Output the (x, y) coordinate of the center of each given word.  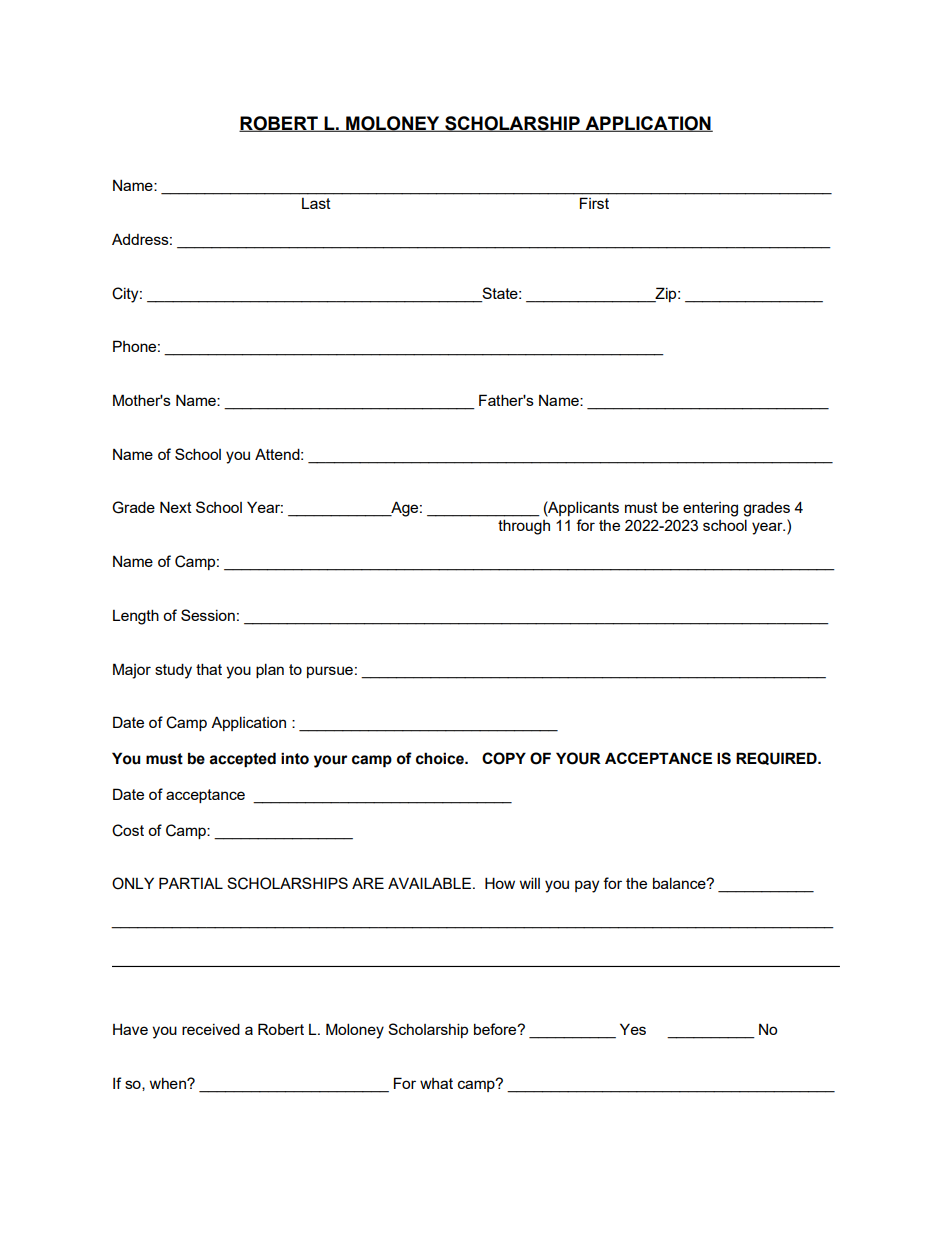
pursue (330, 672)
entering (710, 509)
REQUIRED (777, 758)
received (211, 1029)
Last (316, 203)
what (436, 1083)
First (594, 203)
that (209, 669)
